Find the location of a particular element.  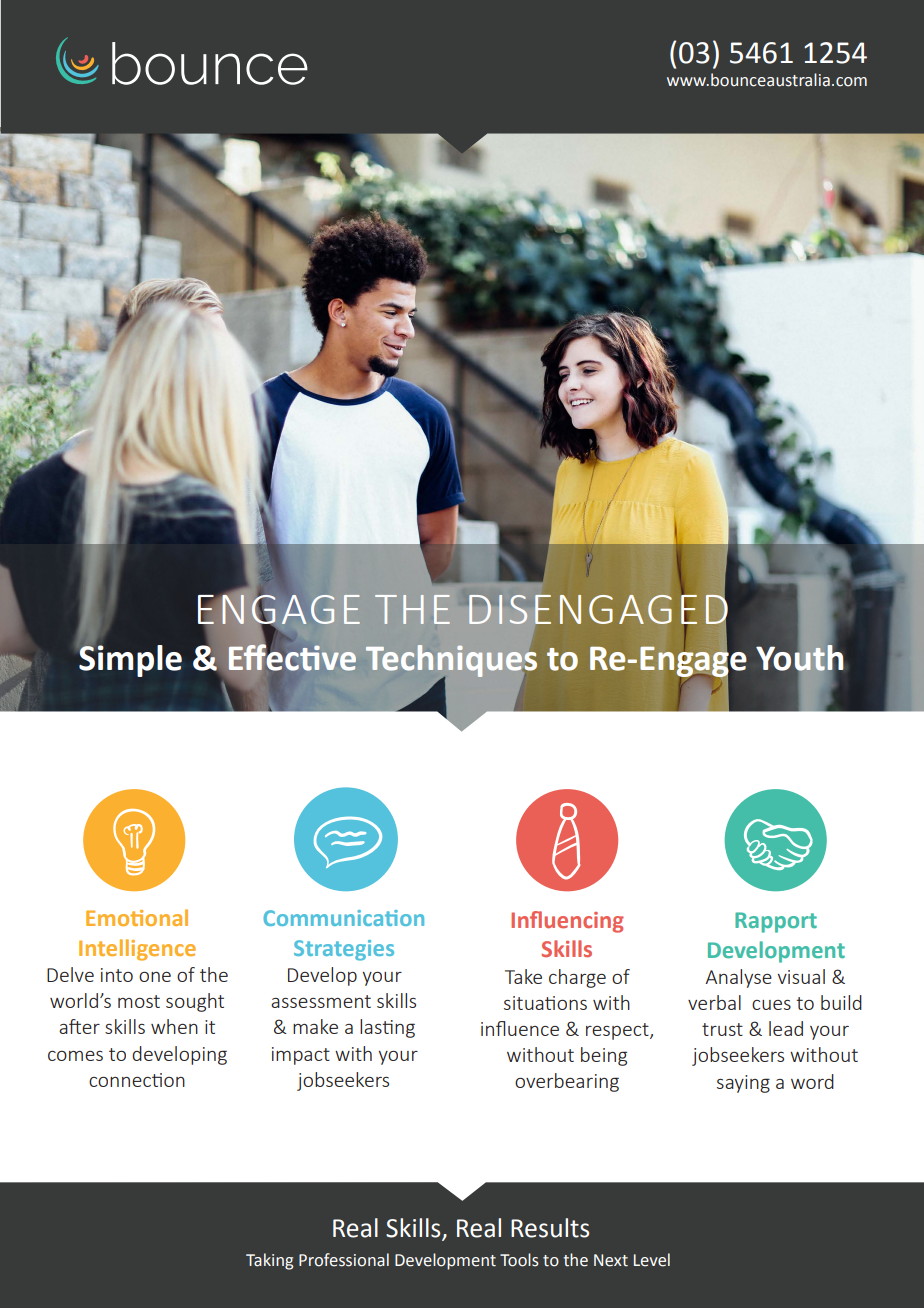

Communication is located at coordinates (343, 918).
